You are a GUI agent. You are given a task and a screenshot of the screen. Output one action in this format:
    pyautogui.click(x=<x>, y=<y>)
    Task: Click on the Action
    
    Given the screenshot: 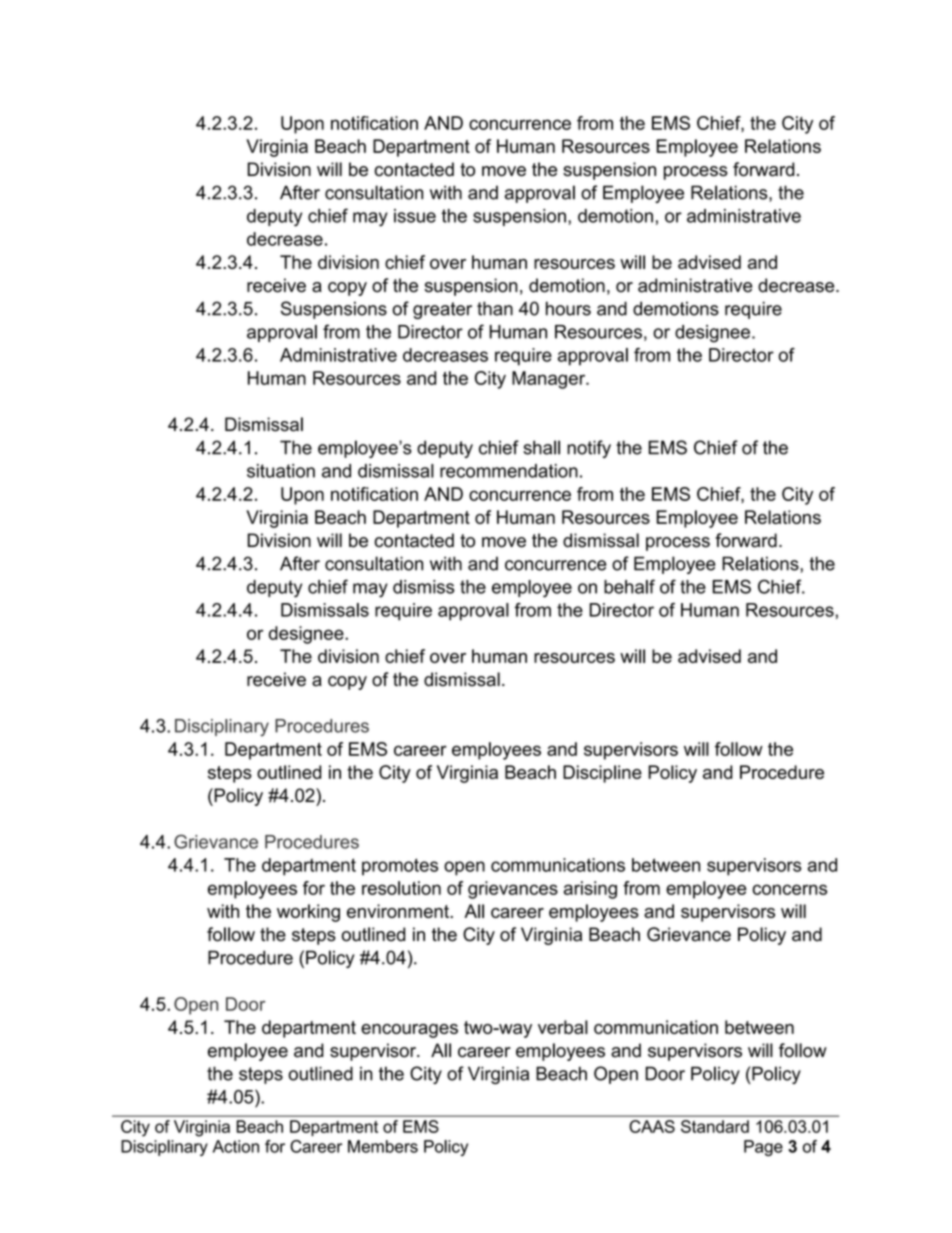 What is the action you would take?
    pyautogui.click(x=236, y=1146)
